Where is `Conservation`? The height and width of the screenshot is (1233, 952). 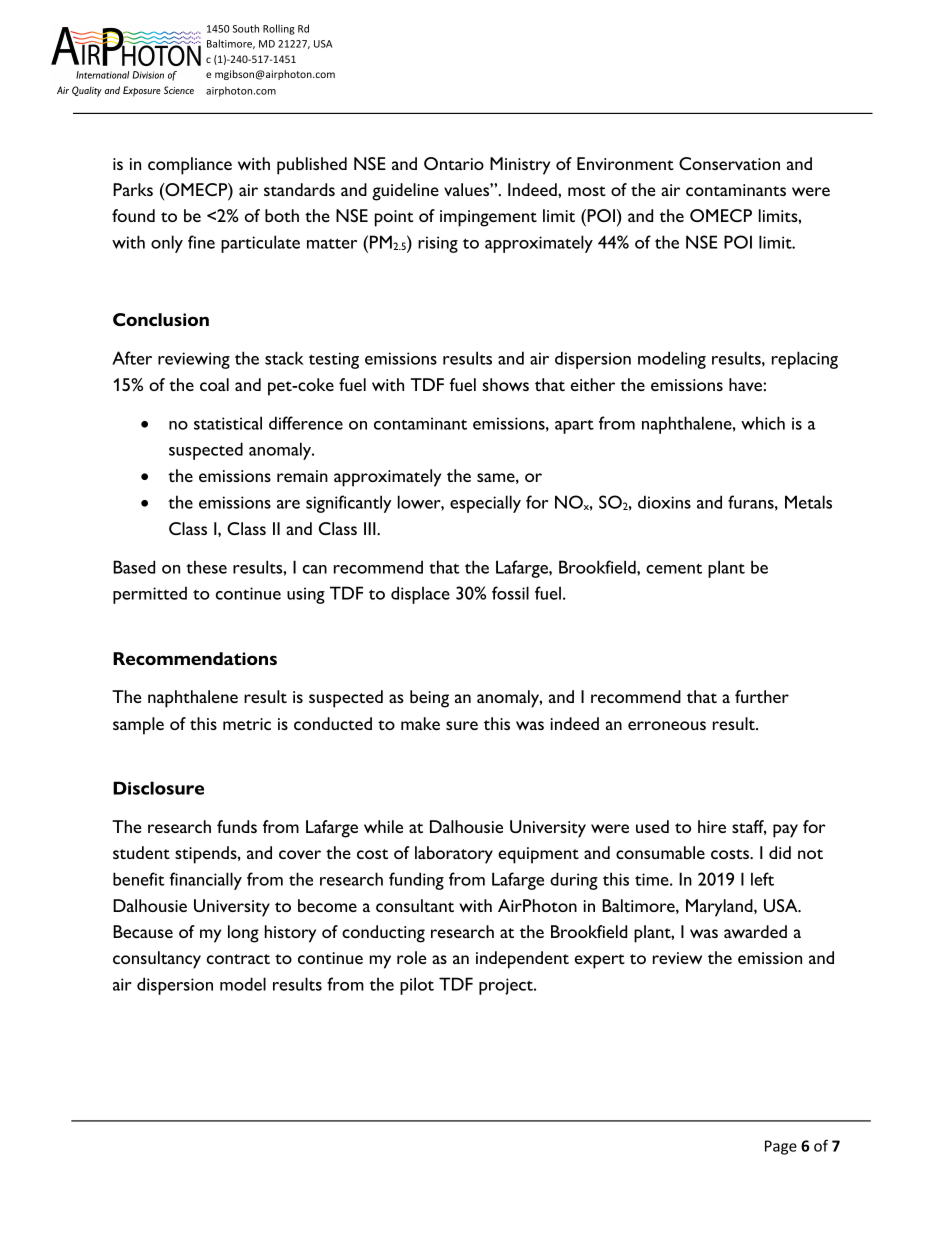
Conservation is located at coordinates (729, 163).
